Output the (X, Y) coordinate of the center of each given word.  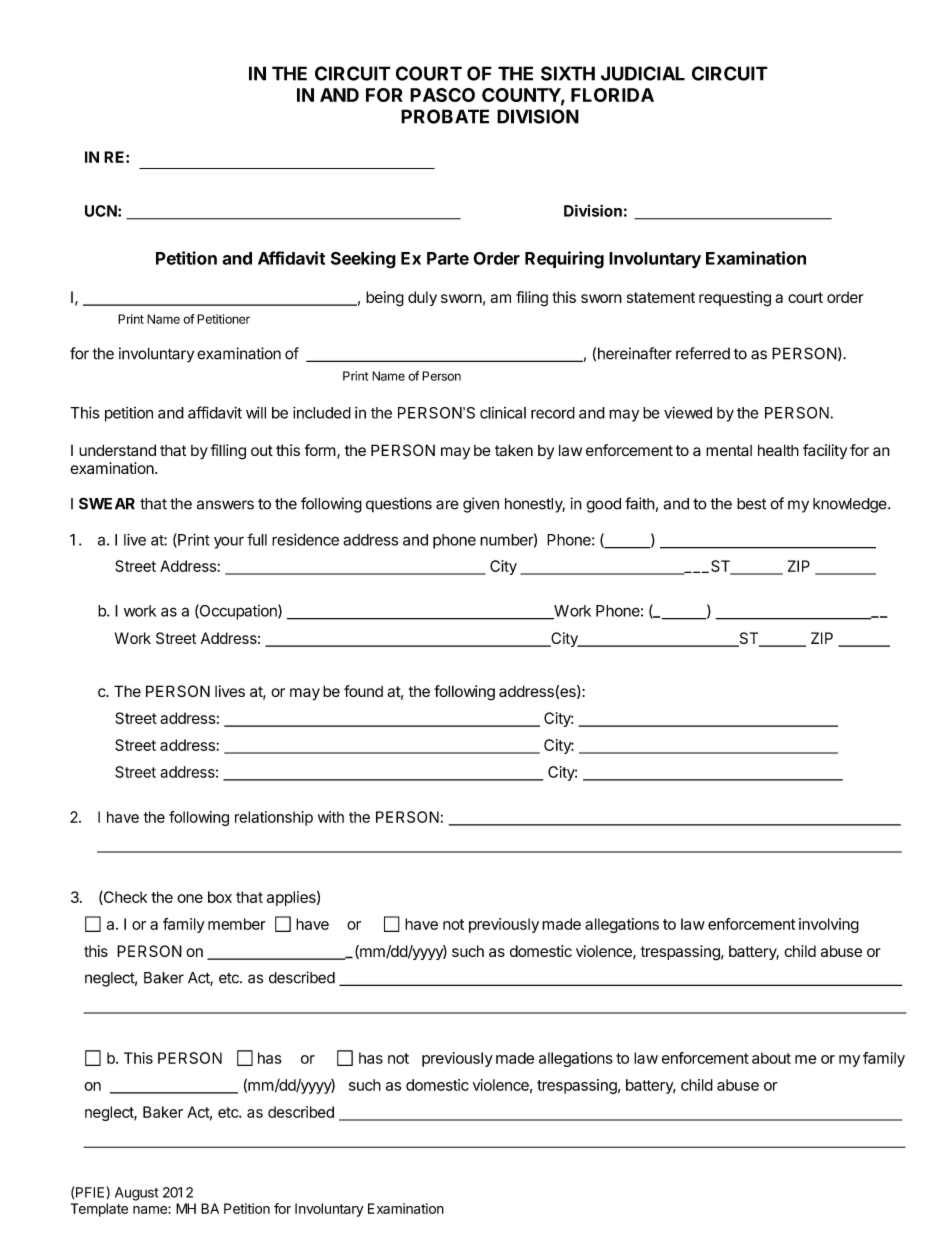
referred (703, 353)
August (137, 1194)
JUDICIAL (643, 73)
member (237, 924)
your (229, 542)
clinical (503, 413)
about (771, 1058)
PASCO (442, 95)
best (751, 504)
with (331, 817)
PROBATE (445, 116)
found (363, 691)
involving (829, 925)
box (220, 897)
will (256, 412)
